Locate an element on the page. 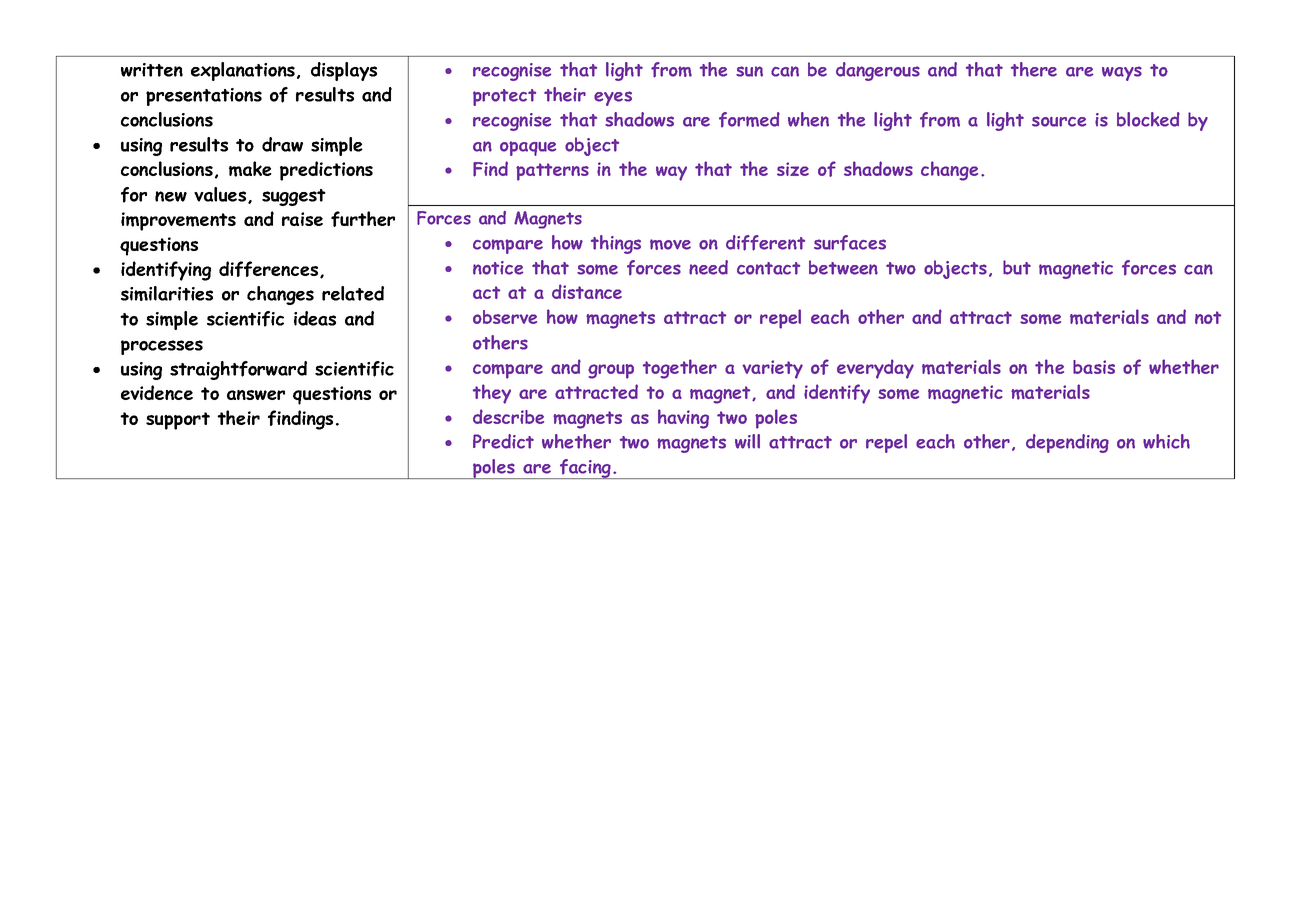 This document has width=1308, height=924. there is located at coordinates (1034, 69).
